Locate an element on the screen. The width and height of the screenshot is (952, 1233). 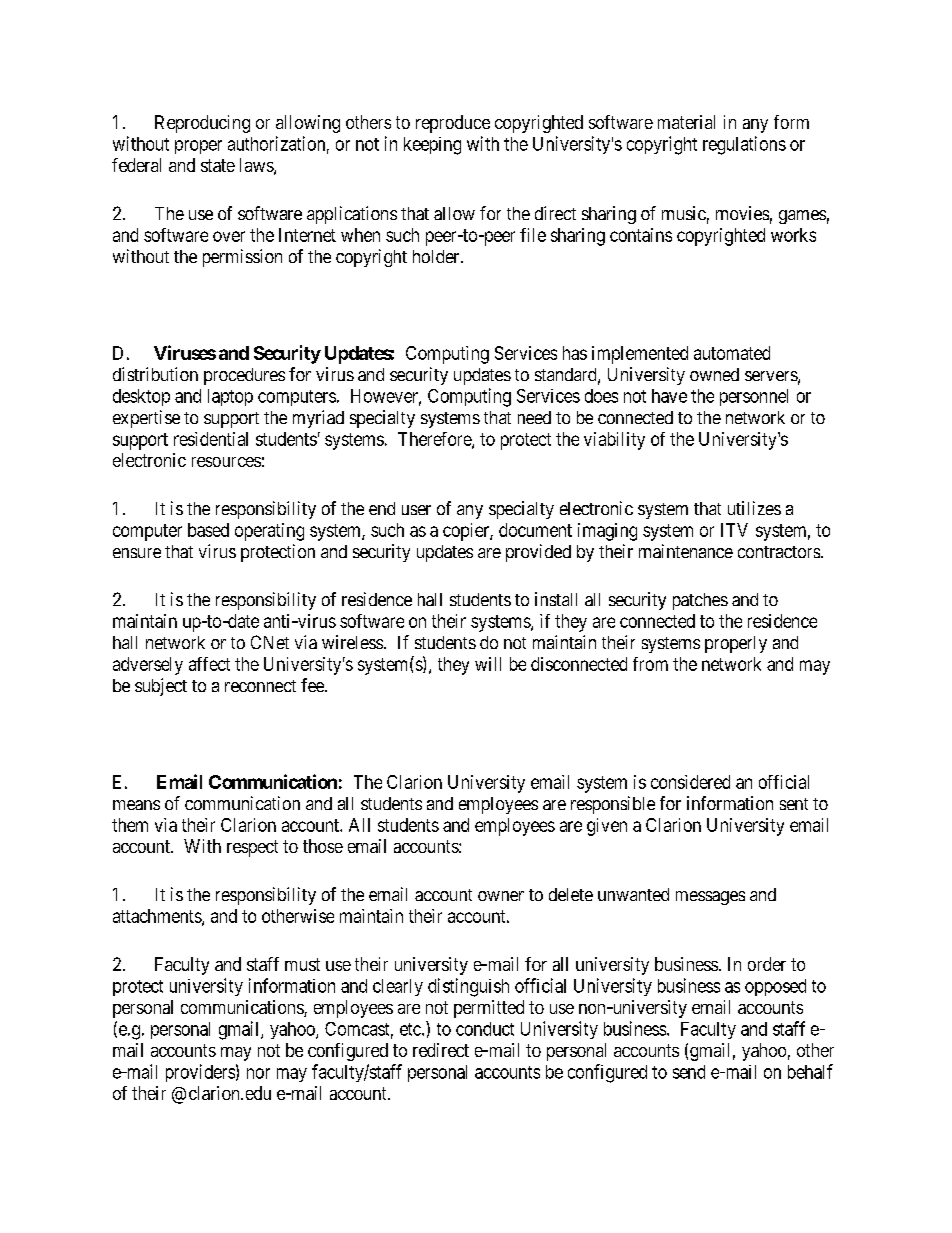
conduct is located at coordinates (485, 1029).
